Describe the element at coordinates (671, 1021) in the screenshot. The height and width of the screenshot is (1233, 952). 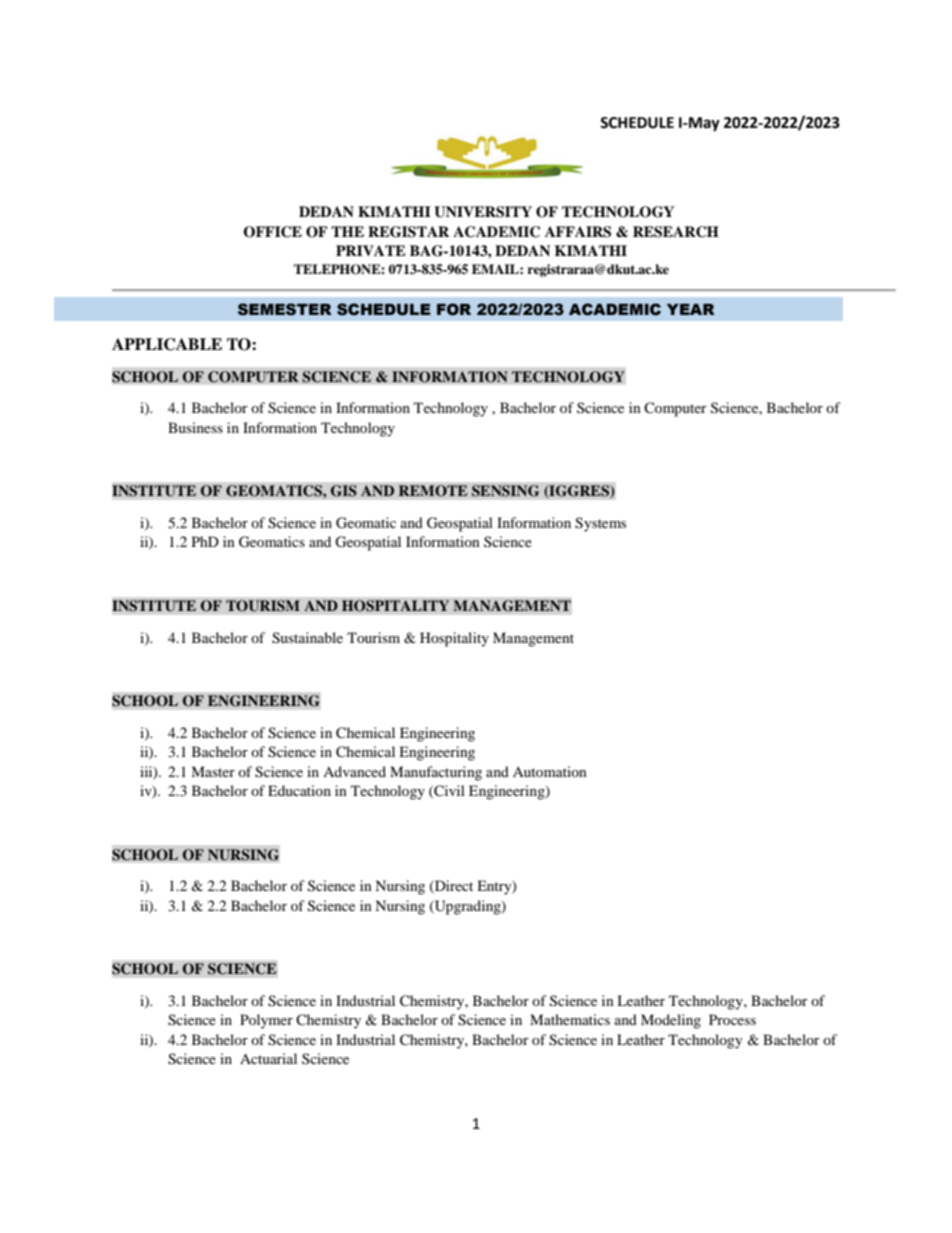
I see `Modeling` at that location.
